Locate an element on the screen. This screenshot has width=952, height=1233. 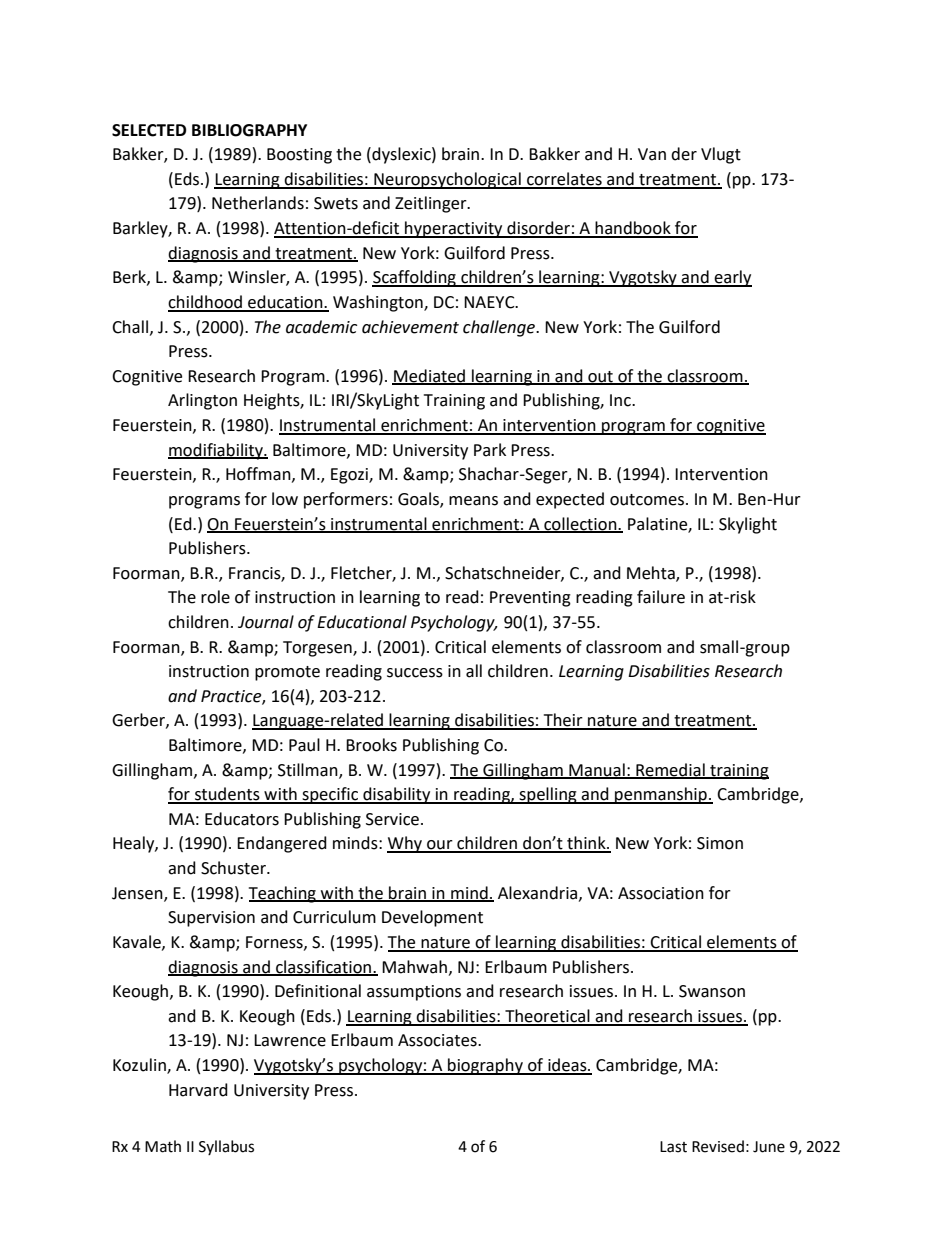
role is located at coordinates (215, 597).
